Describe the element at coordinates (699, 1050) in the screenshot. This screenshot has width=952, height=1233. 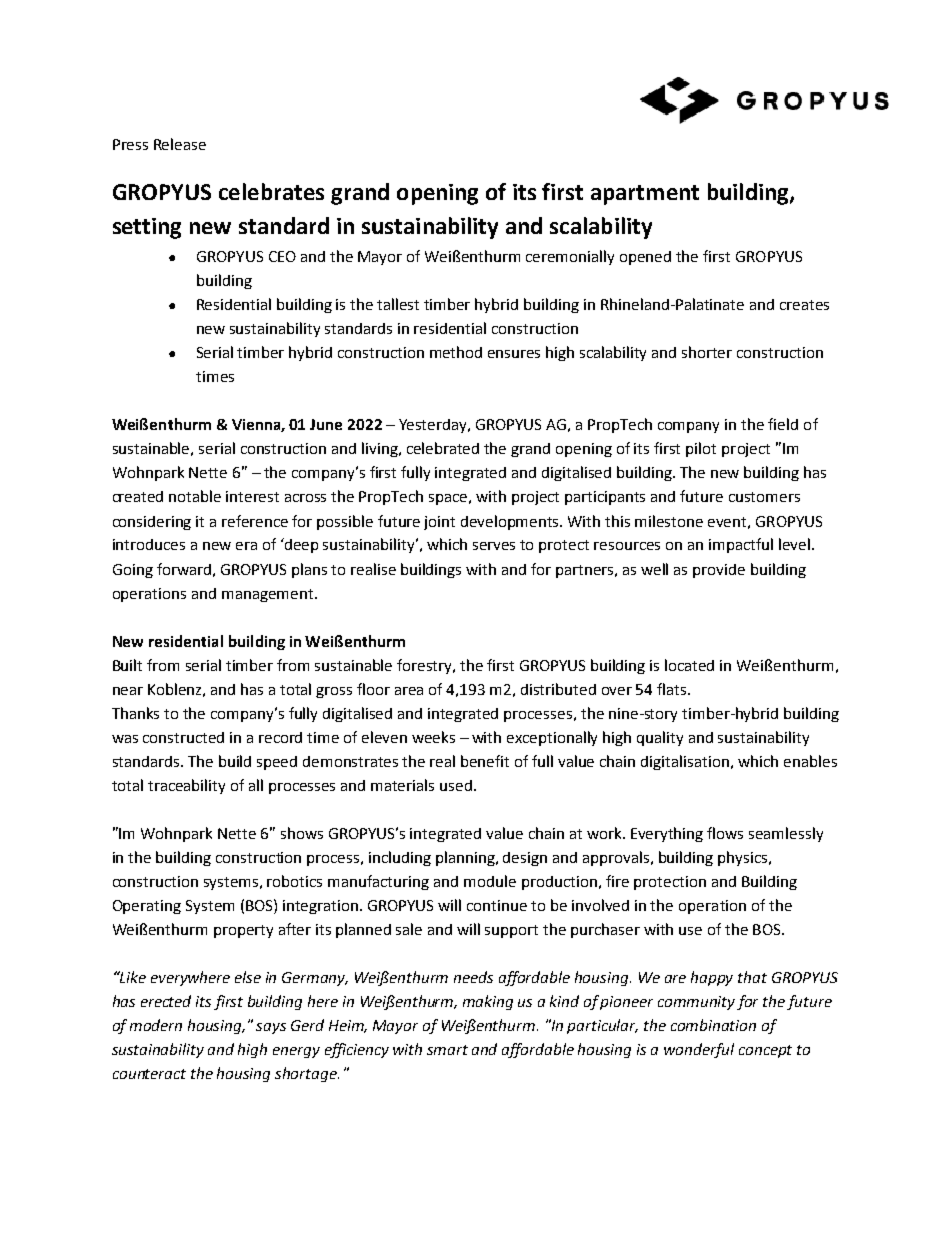
I see `wonderful` at that location.
